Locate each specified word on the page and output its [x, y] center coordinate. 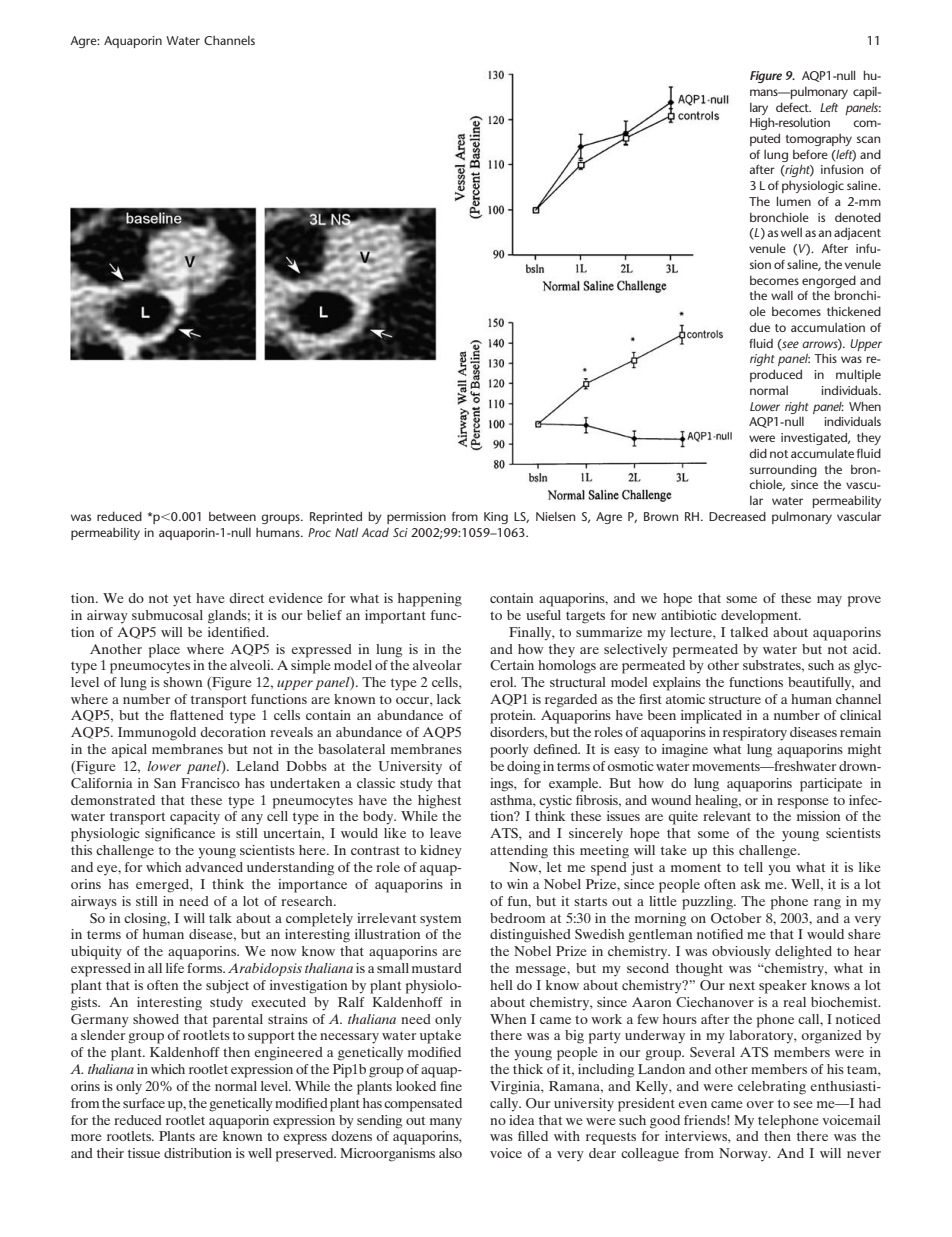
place [164, 651]
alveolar [437, 665]
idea [521, 1120]
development [761, 617]
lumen [794, 201]
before [810, 154]
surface [144, 1103]
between [232, 516]
